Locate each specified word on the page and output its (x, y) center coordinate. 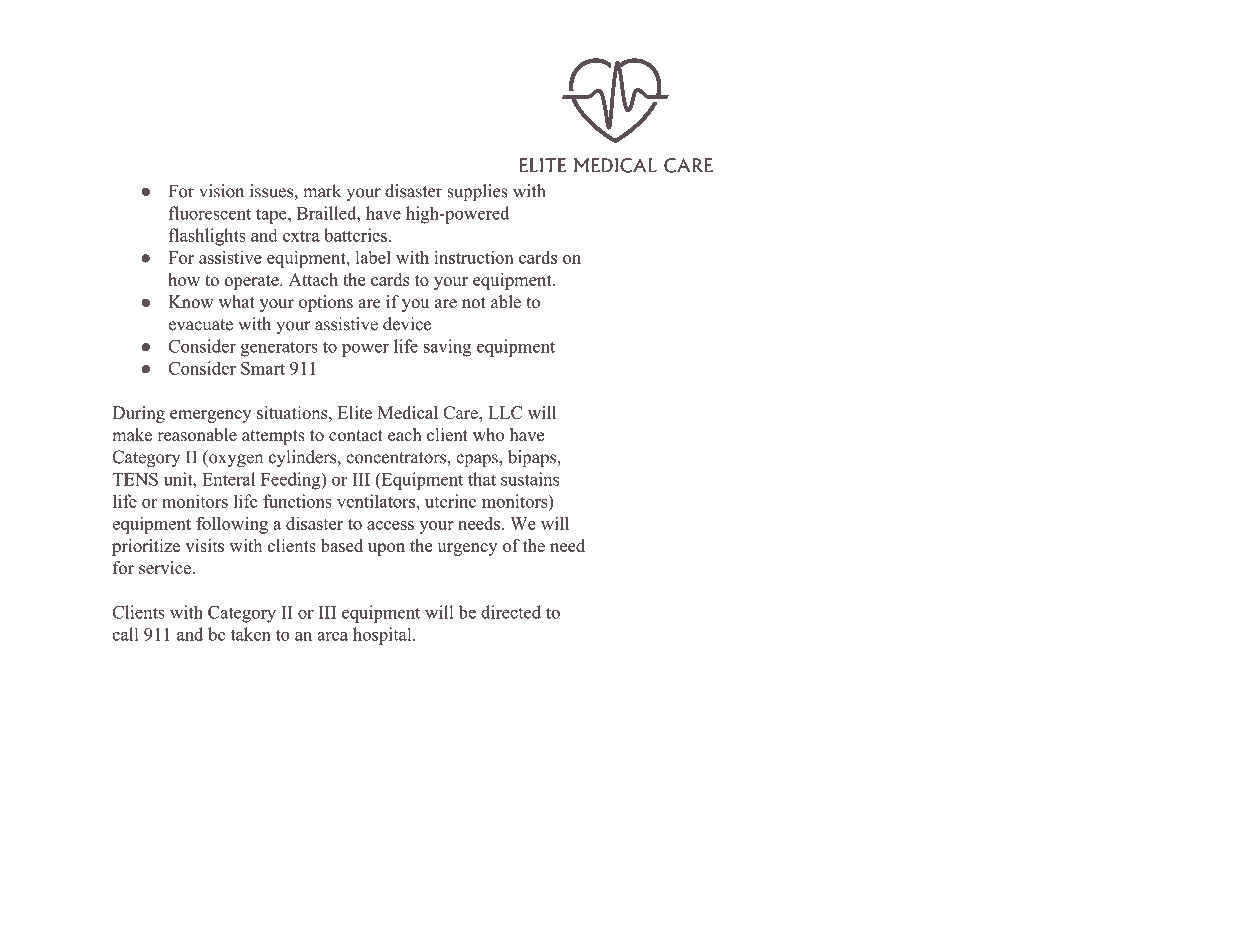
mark (322, 191)
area (332, 636)
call (125, 634)
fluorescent (210, 213)
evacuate (201, 325)
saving (447, 348)
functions (297, 501)
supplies (477, 192)
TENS (135, 479)
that (482, 479)
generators (279, 349)
